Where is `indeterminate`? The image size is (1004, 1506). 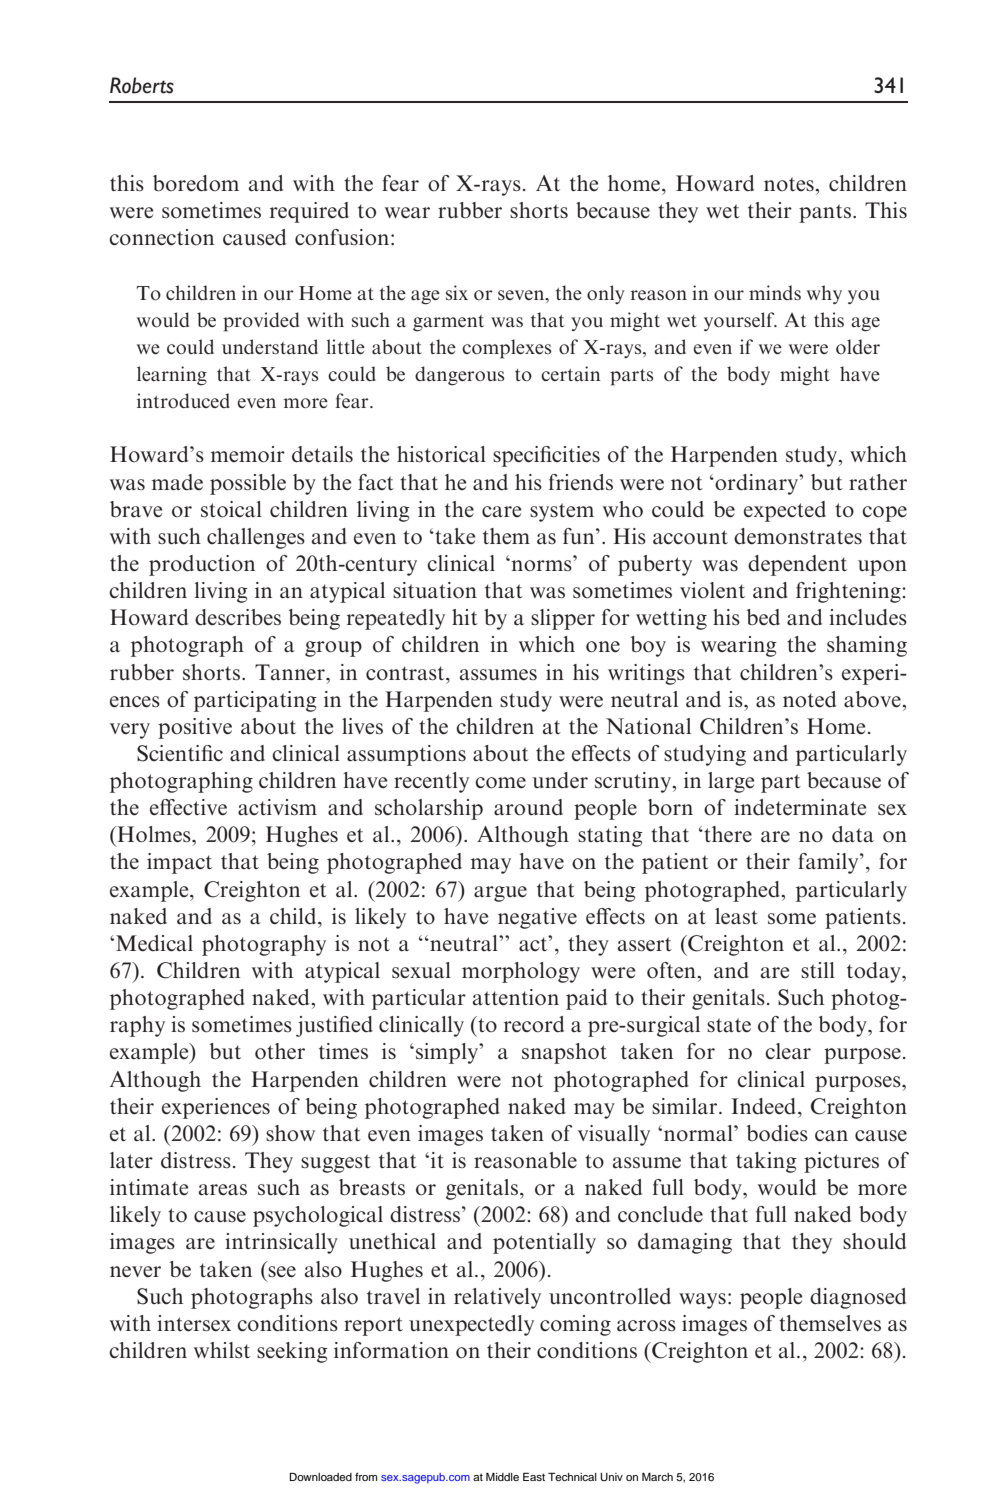
indeterminate is located at coordinates (800, 807).
